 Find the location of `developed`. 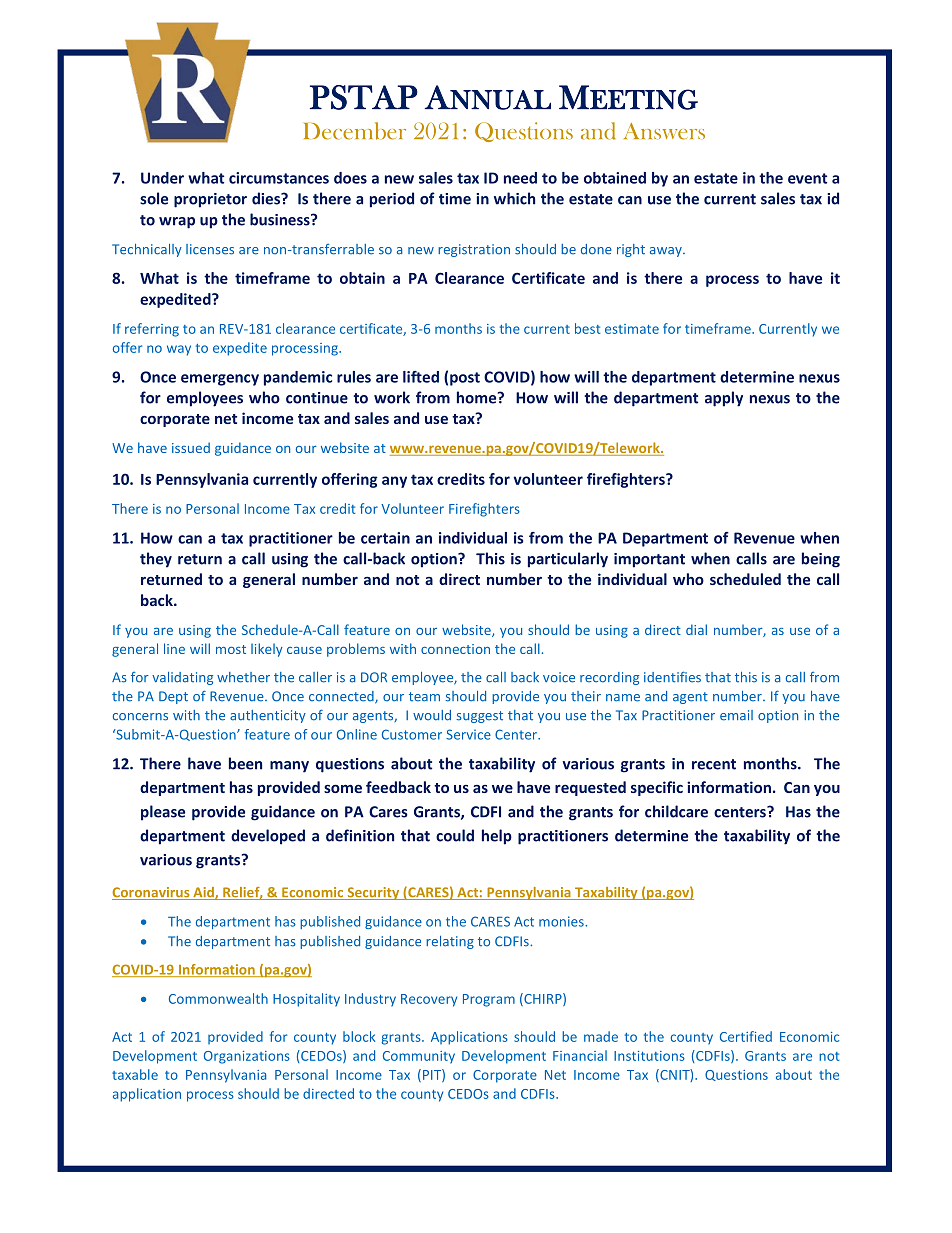

developed is located at coordinates (268, 837).
